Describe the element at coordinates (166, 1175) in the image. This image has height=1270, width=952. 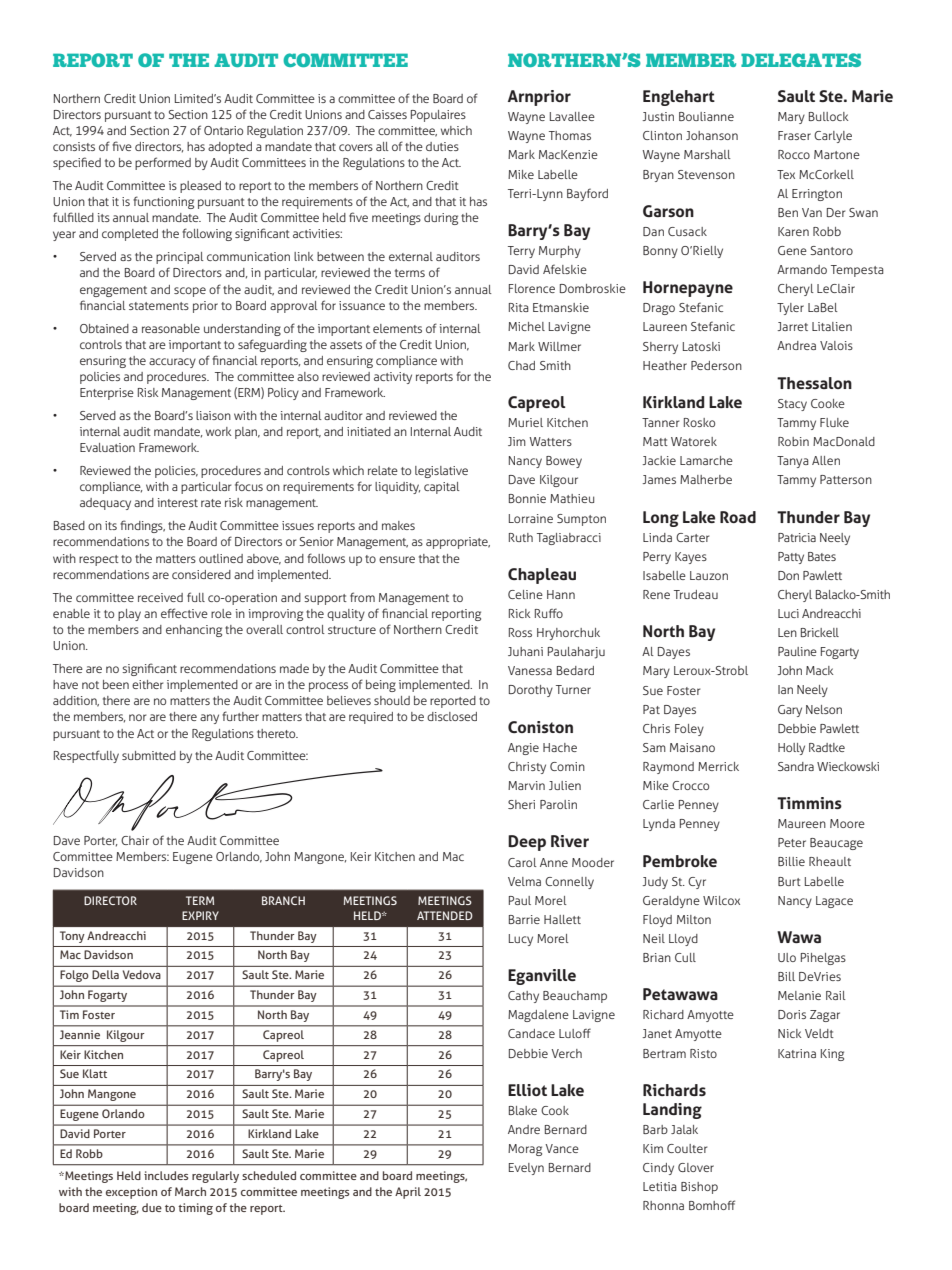
I see `includes` at that location.
